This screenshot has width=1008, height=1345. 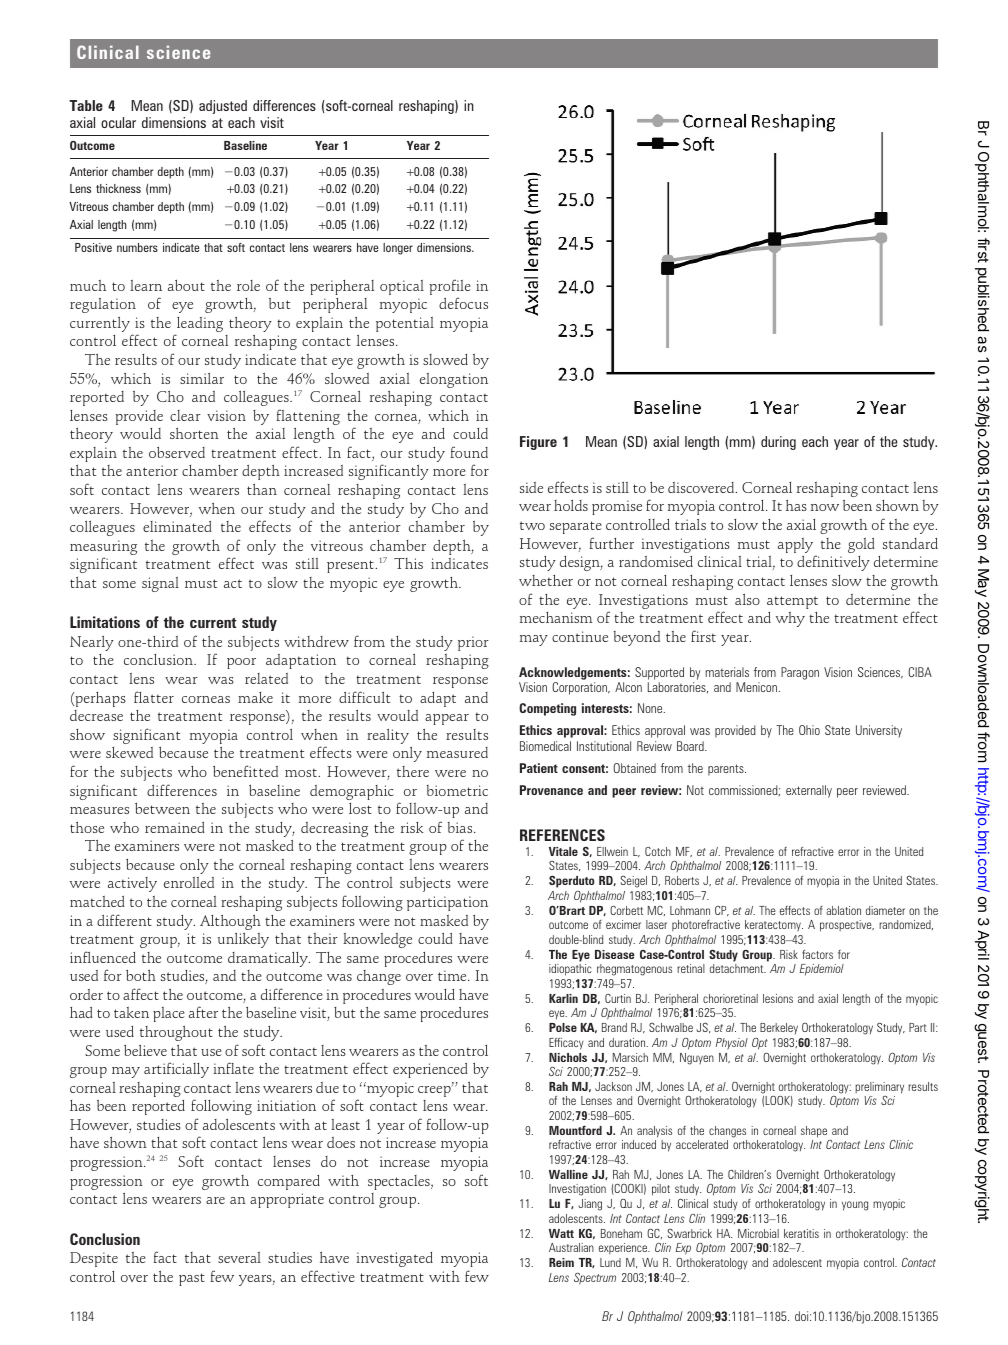 I want to click on Vitale, so click(x=563, y=851).
